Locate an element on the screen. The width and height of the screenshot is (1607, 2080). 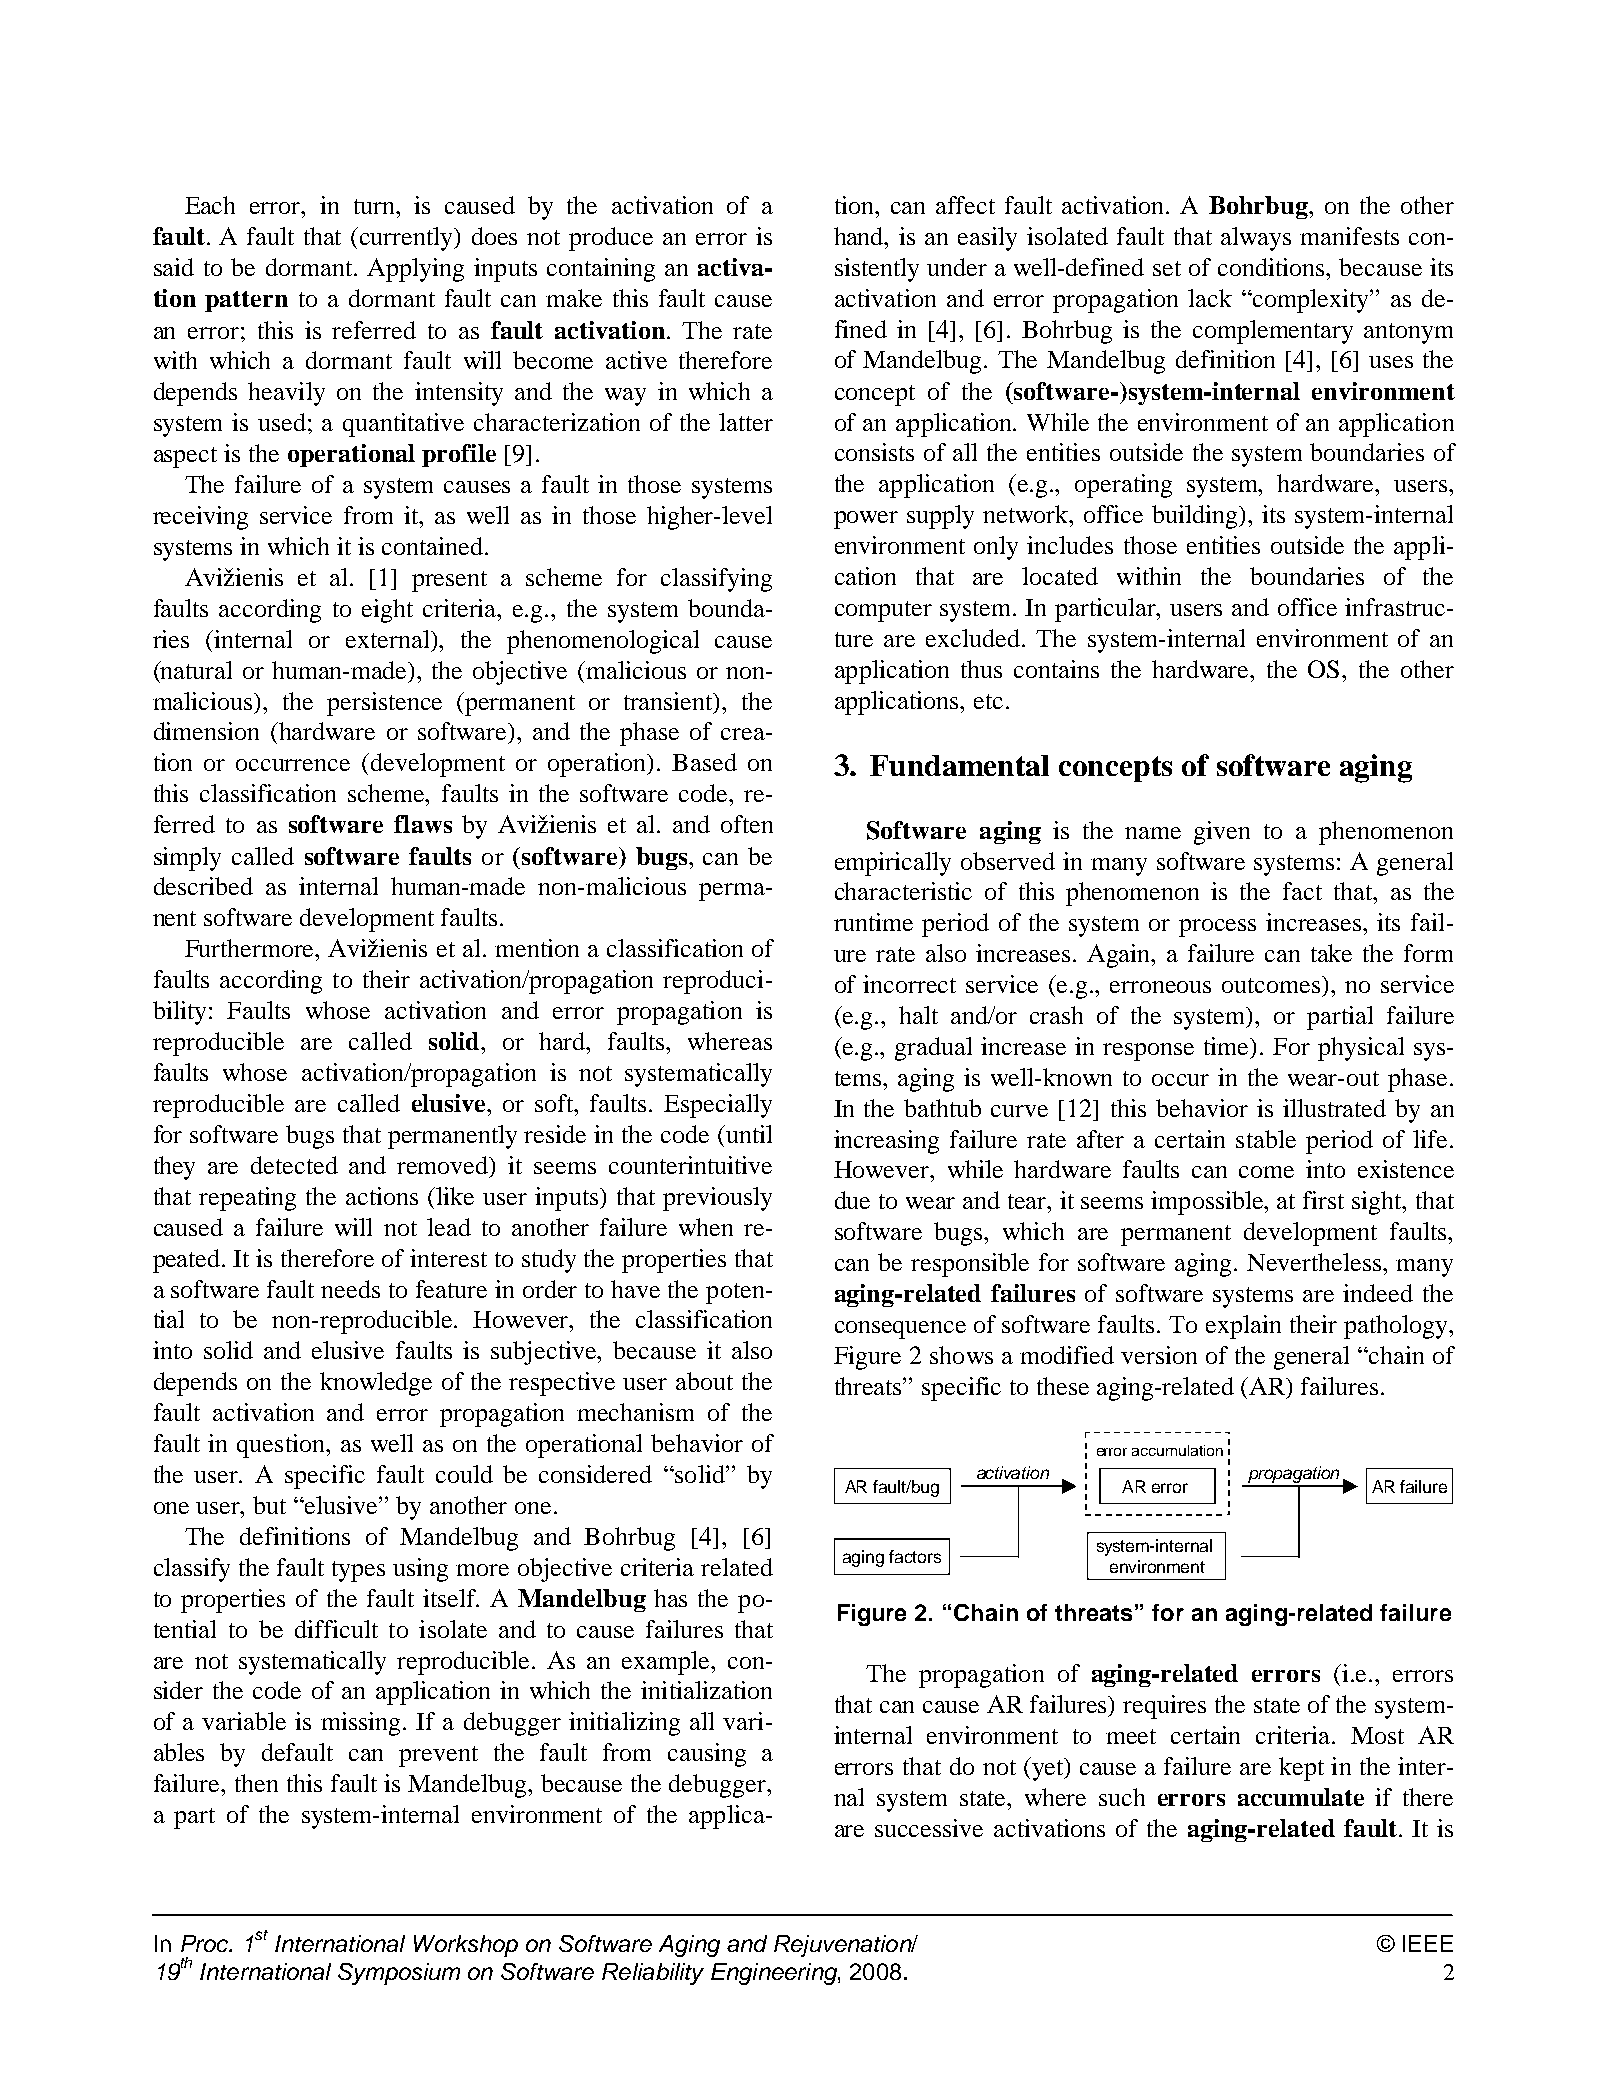
stable is located at coordinates (1266, 1139).
